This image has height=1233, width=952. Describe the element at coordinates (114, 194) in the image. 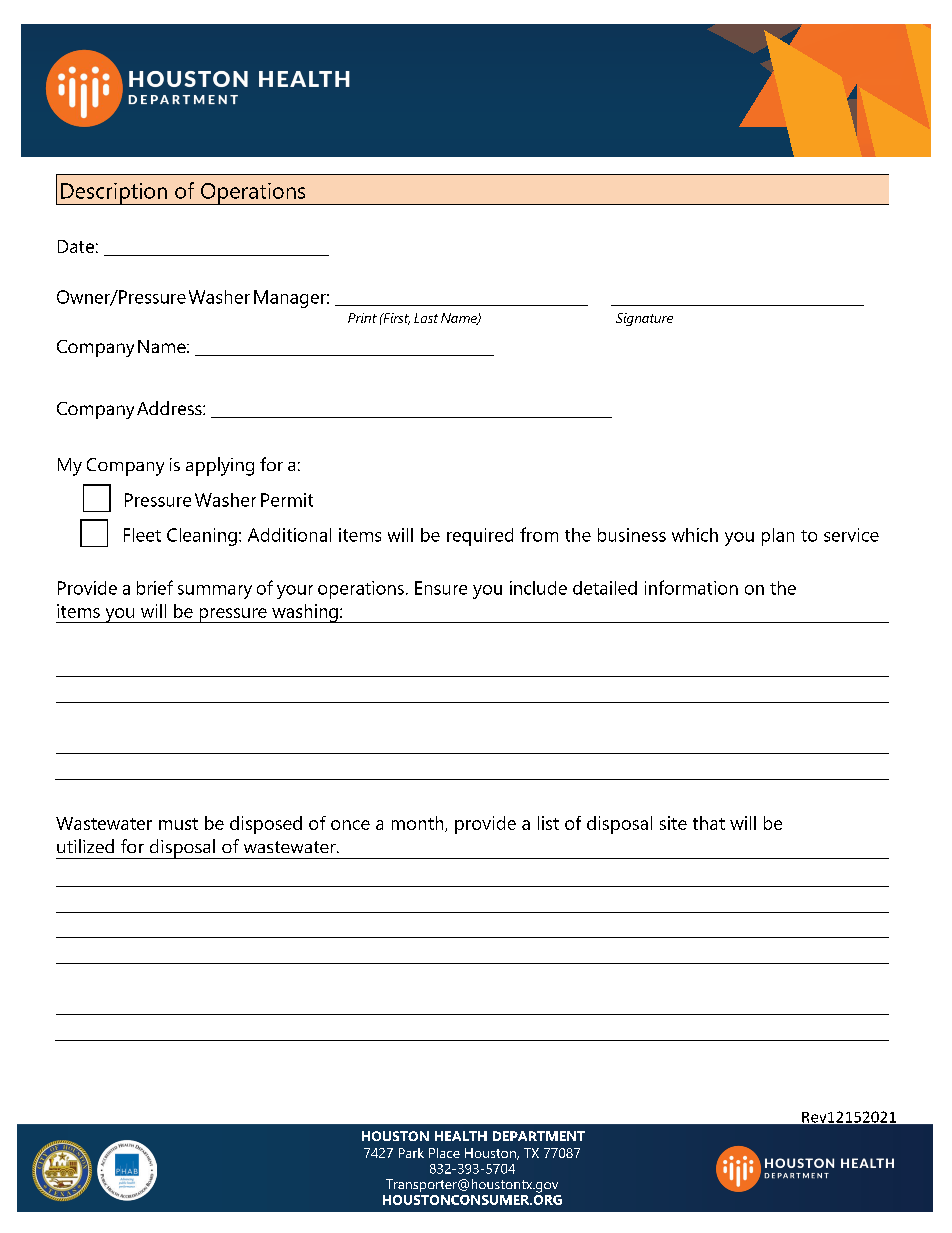

I see `Description` at that location.
